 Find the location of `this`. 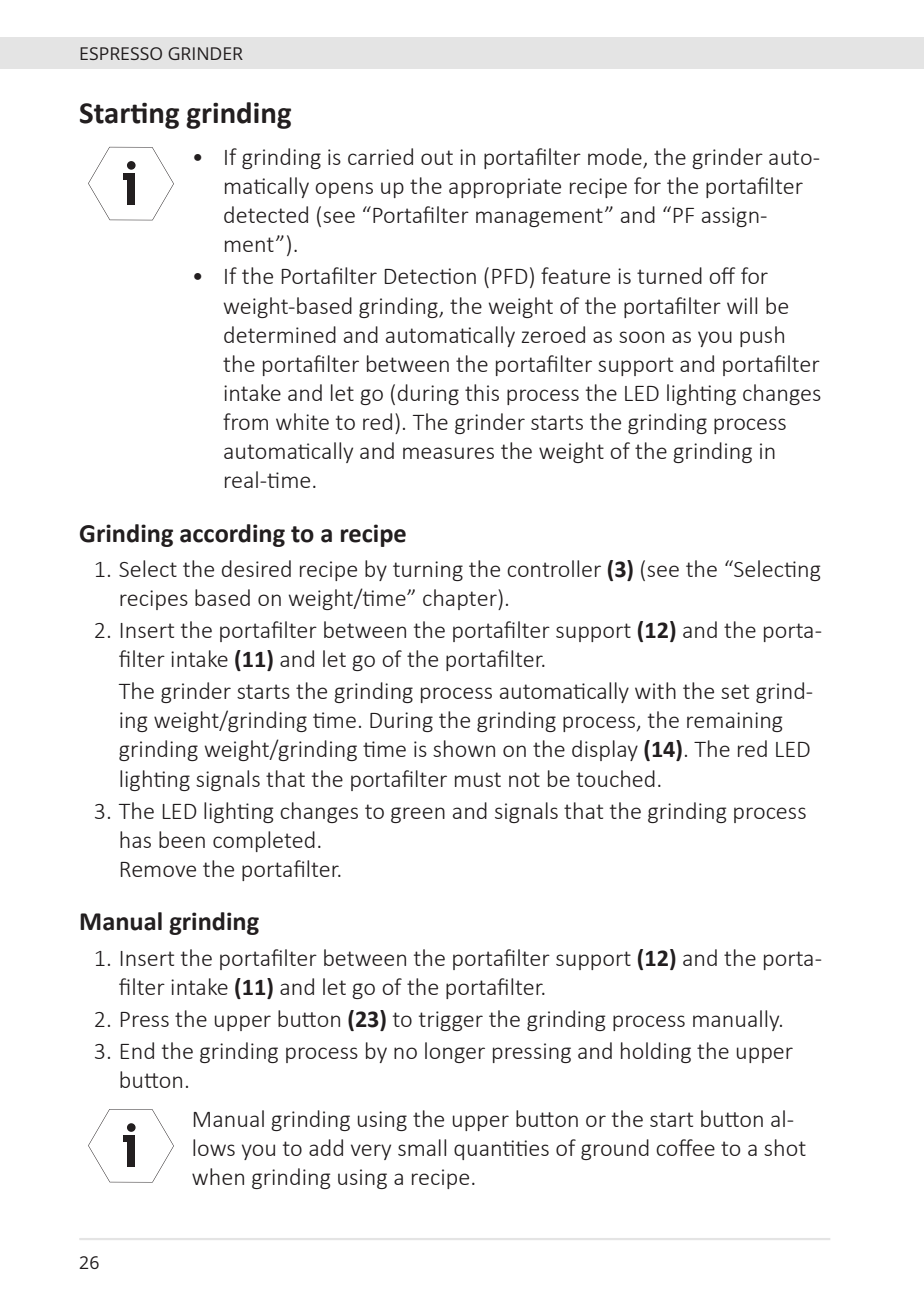

this is located at coordinates (482, 392).
